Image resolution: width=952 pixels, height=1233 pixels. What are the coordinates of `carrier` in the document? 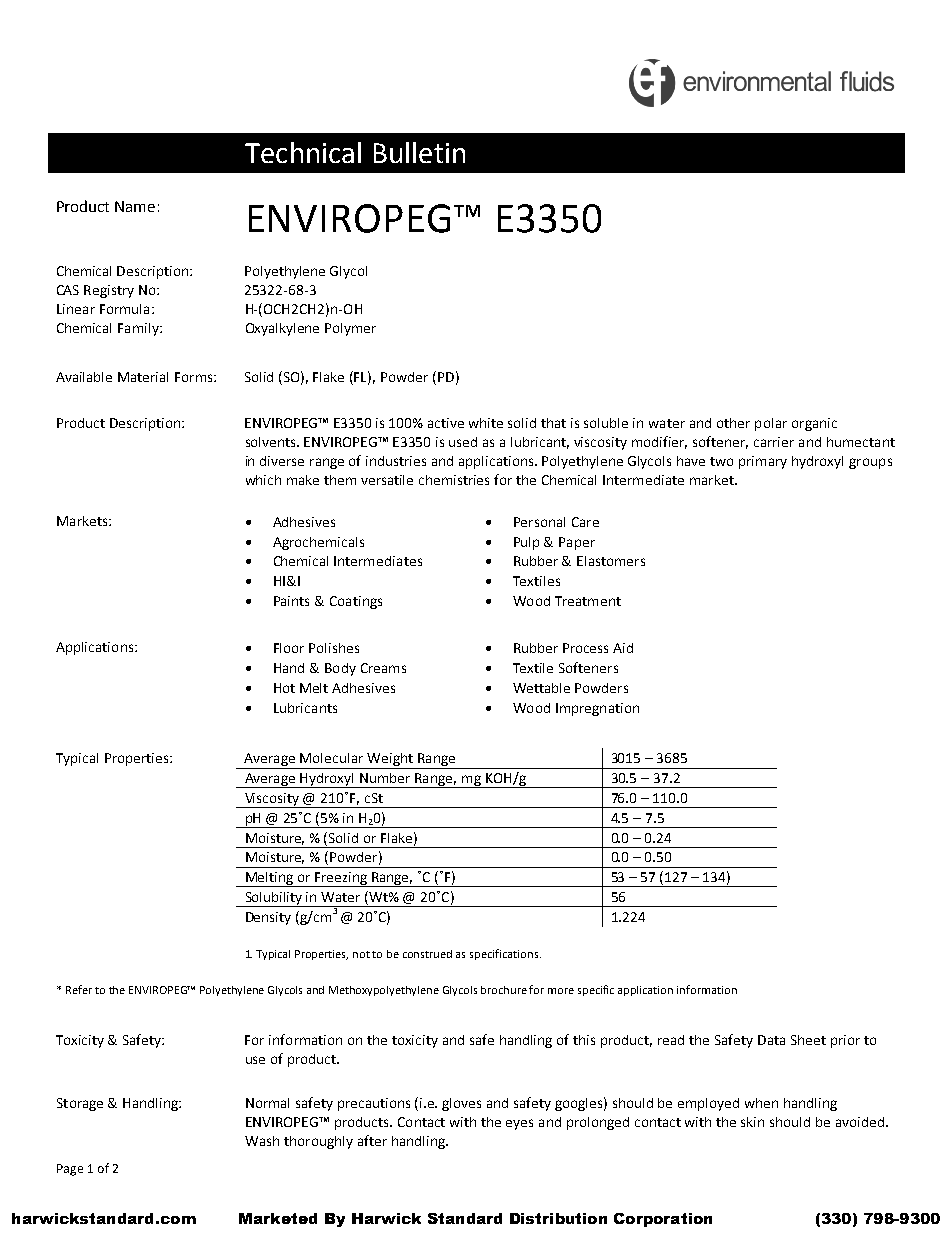 It's located at (774, 442).
